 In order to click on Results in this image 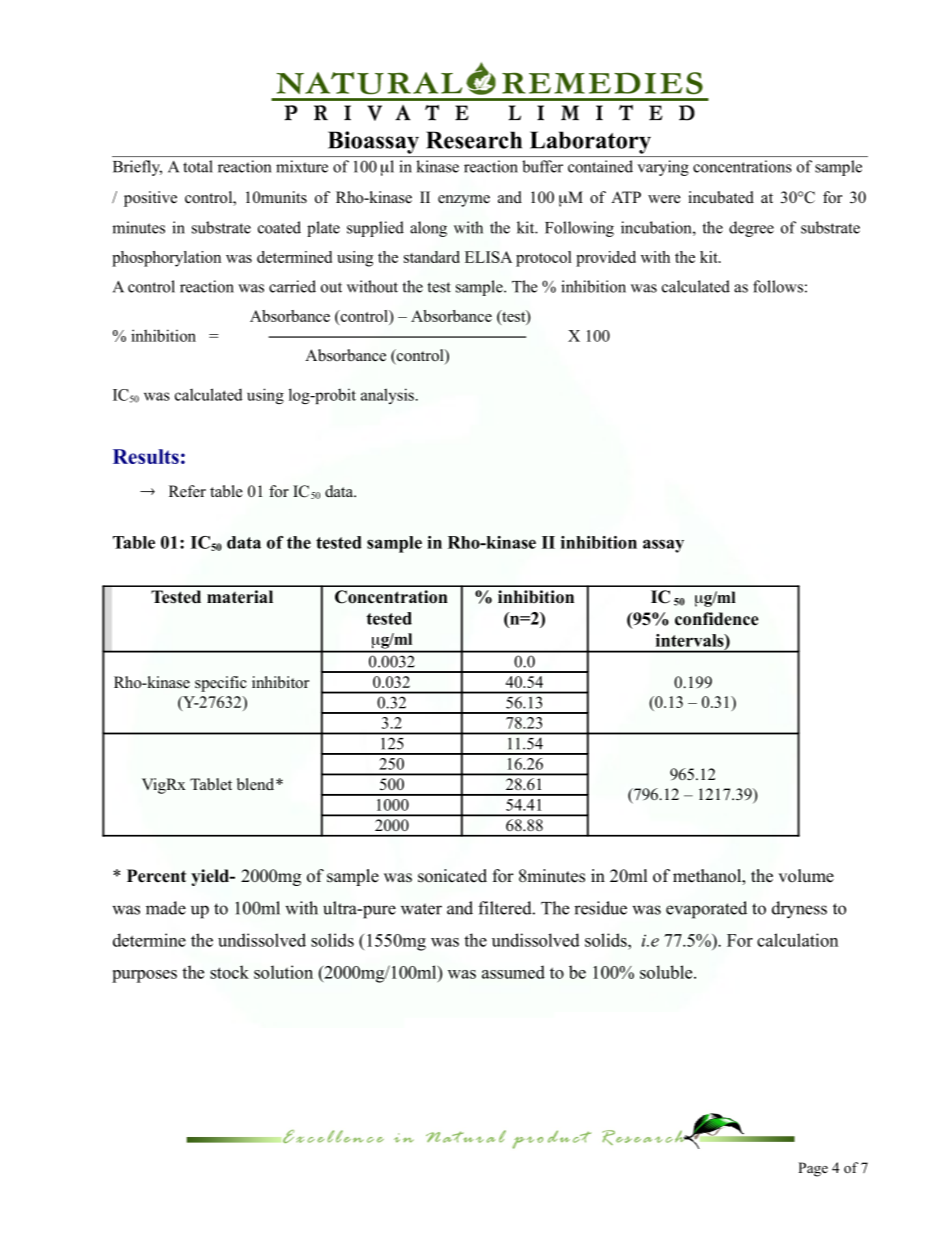, I will do `click(146, 456)`.
